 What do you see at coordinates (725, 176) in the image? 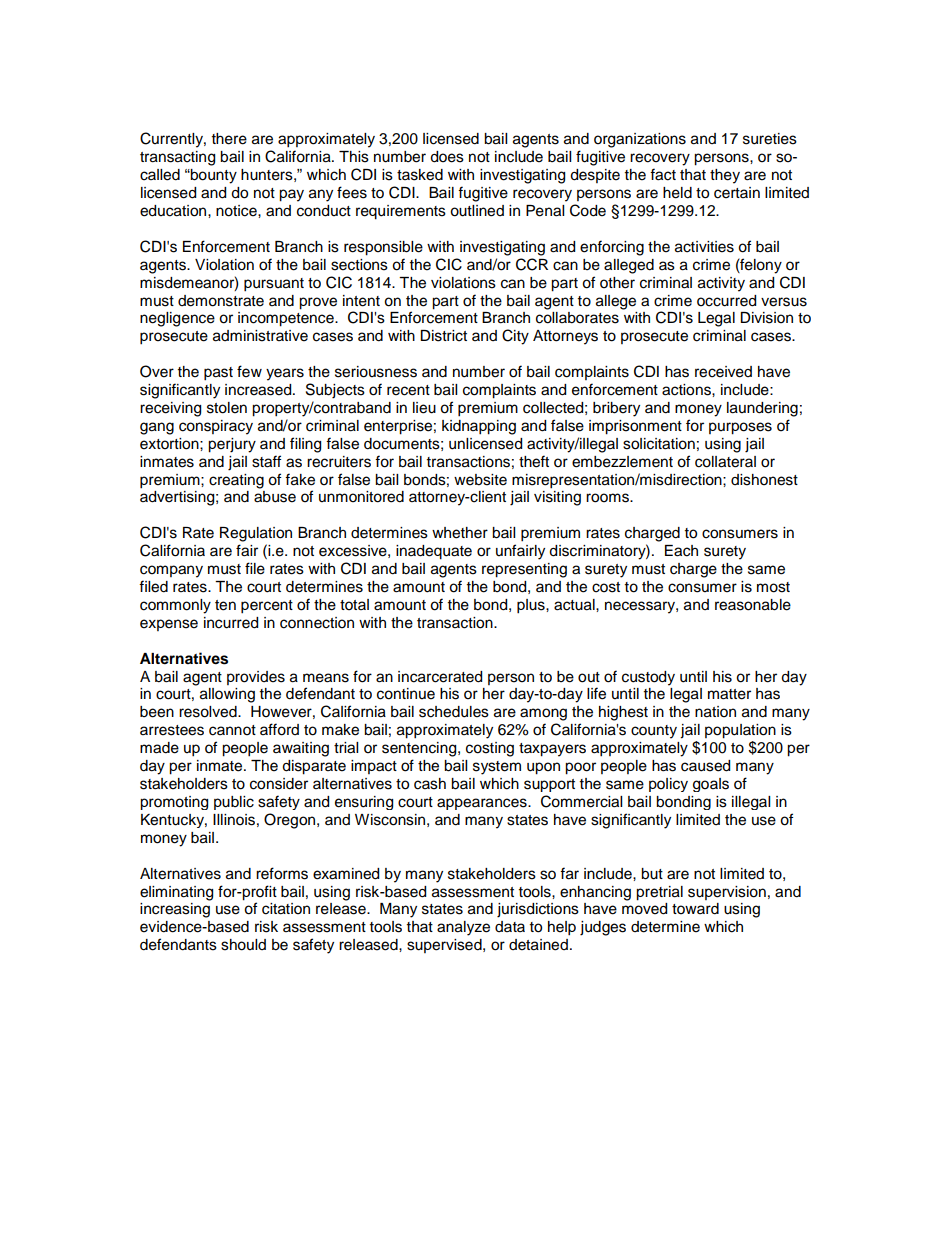
I see `they` at bounding box center [725, 176].
